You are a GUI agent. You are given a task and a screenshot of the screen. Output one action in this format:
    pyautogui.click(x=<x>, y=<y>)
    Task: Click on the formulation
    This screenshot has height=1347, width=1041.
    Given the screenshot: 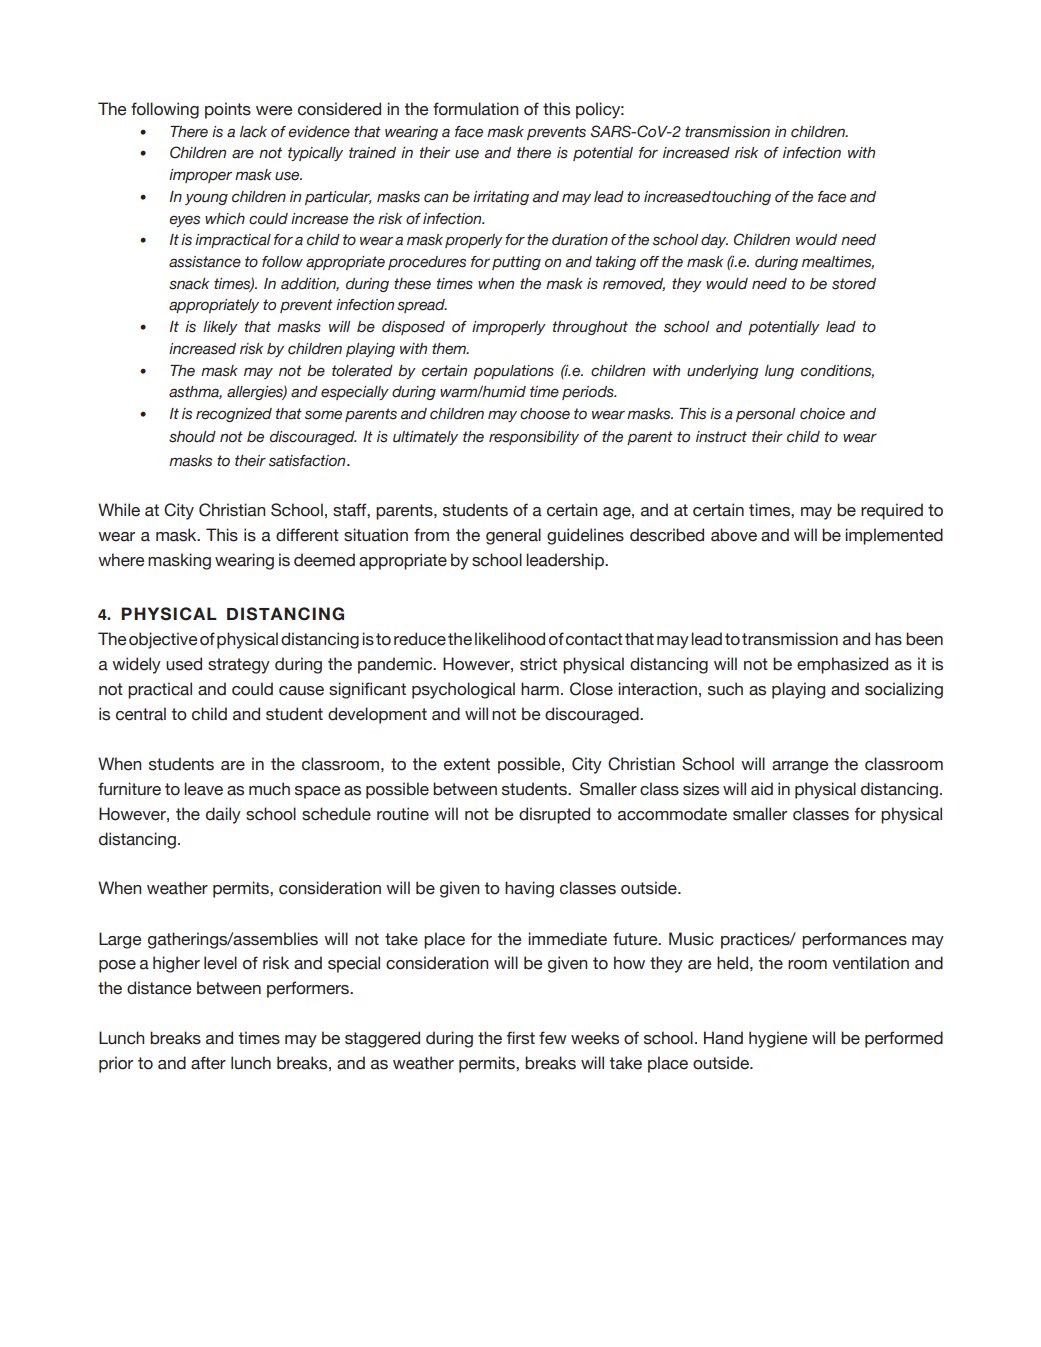 What is the action you would take?
    pyautogui.click(x=475, y=109)
